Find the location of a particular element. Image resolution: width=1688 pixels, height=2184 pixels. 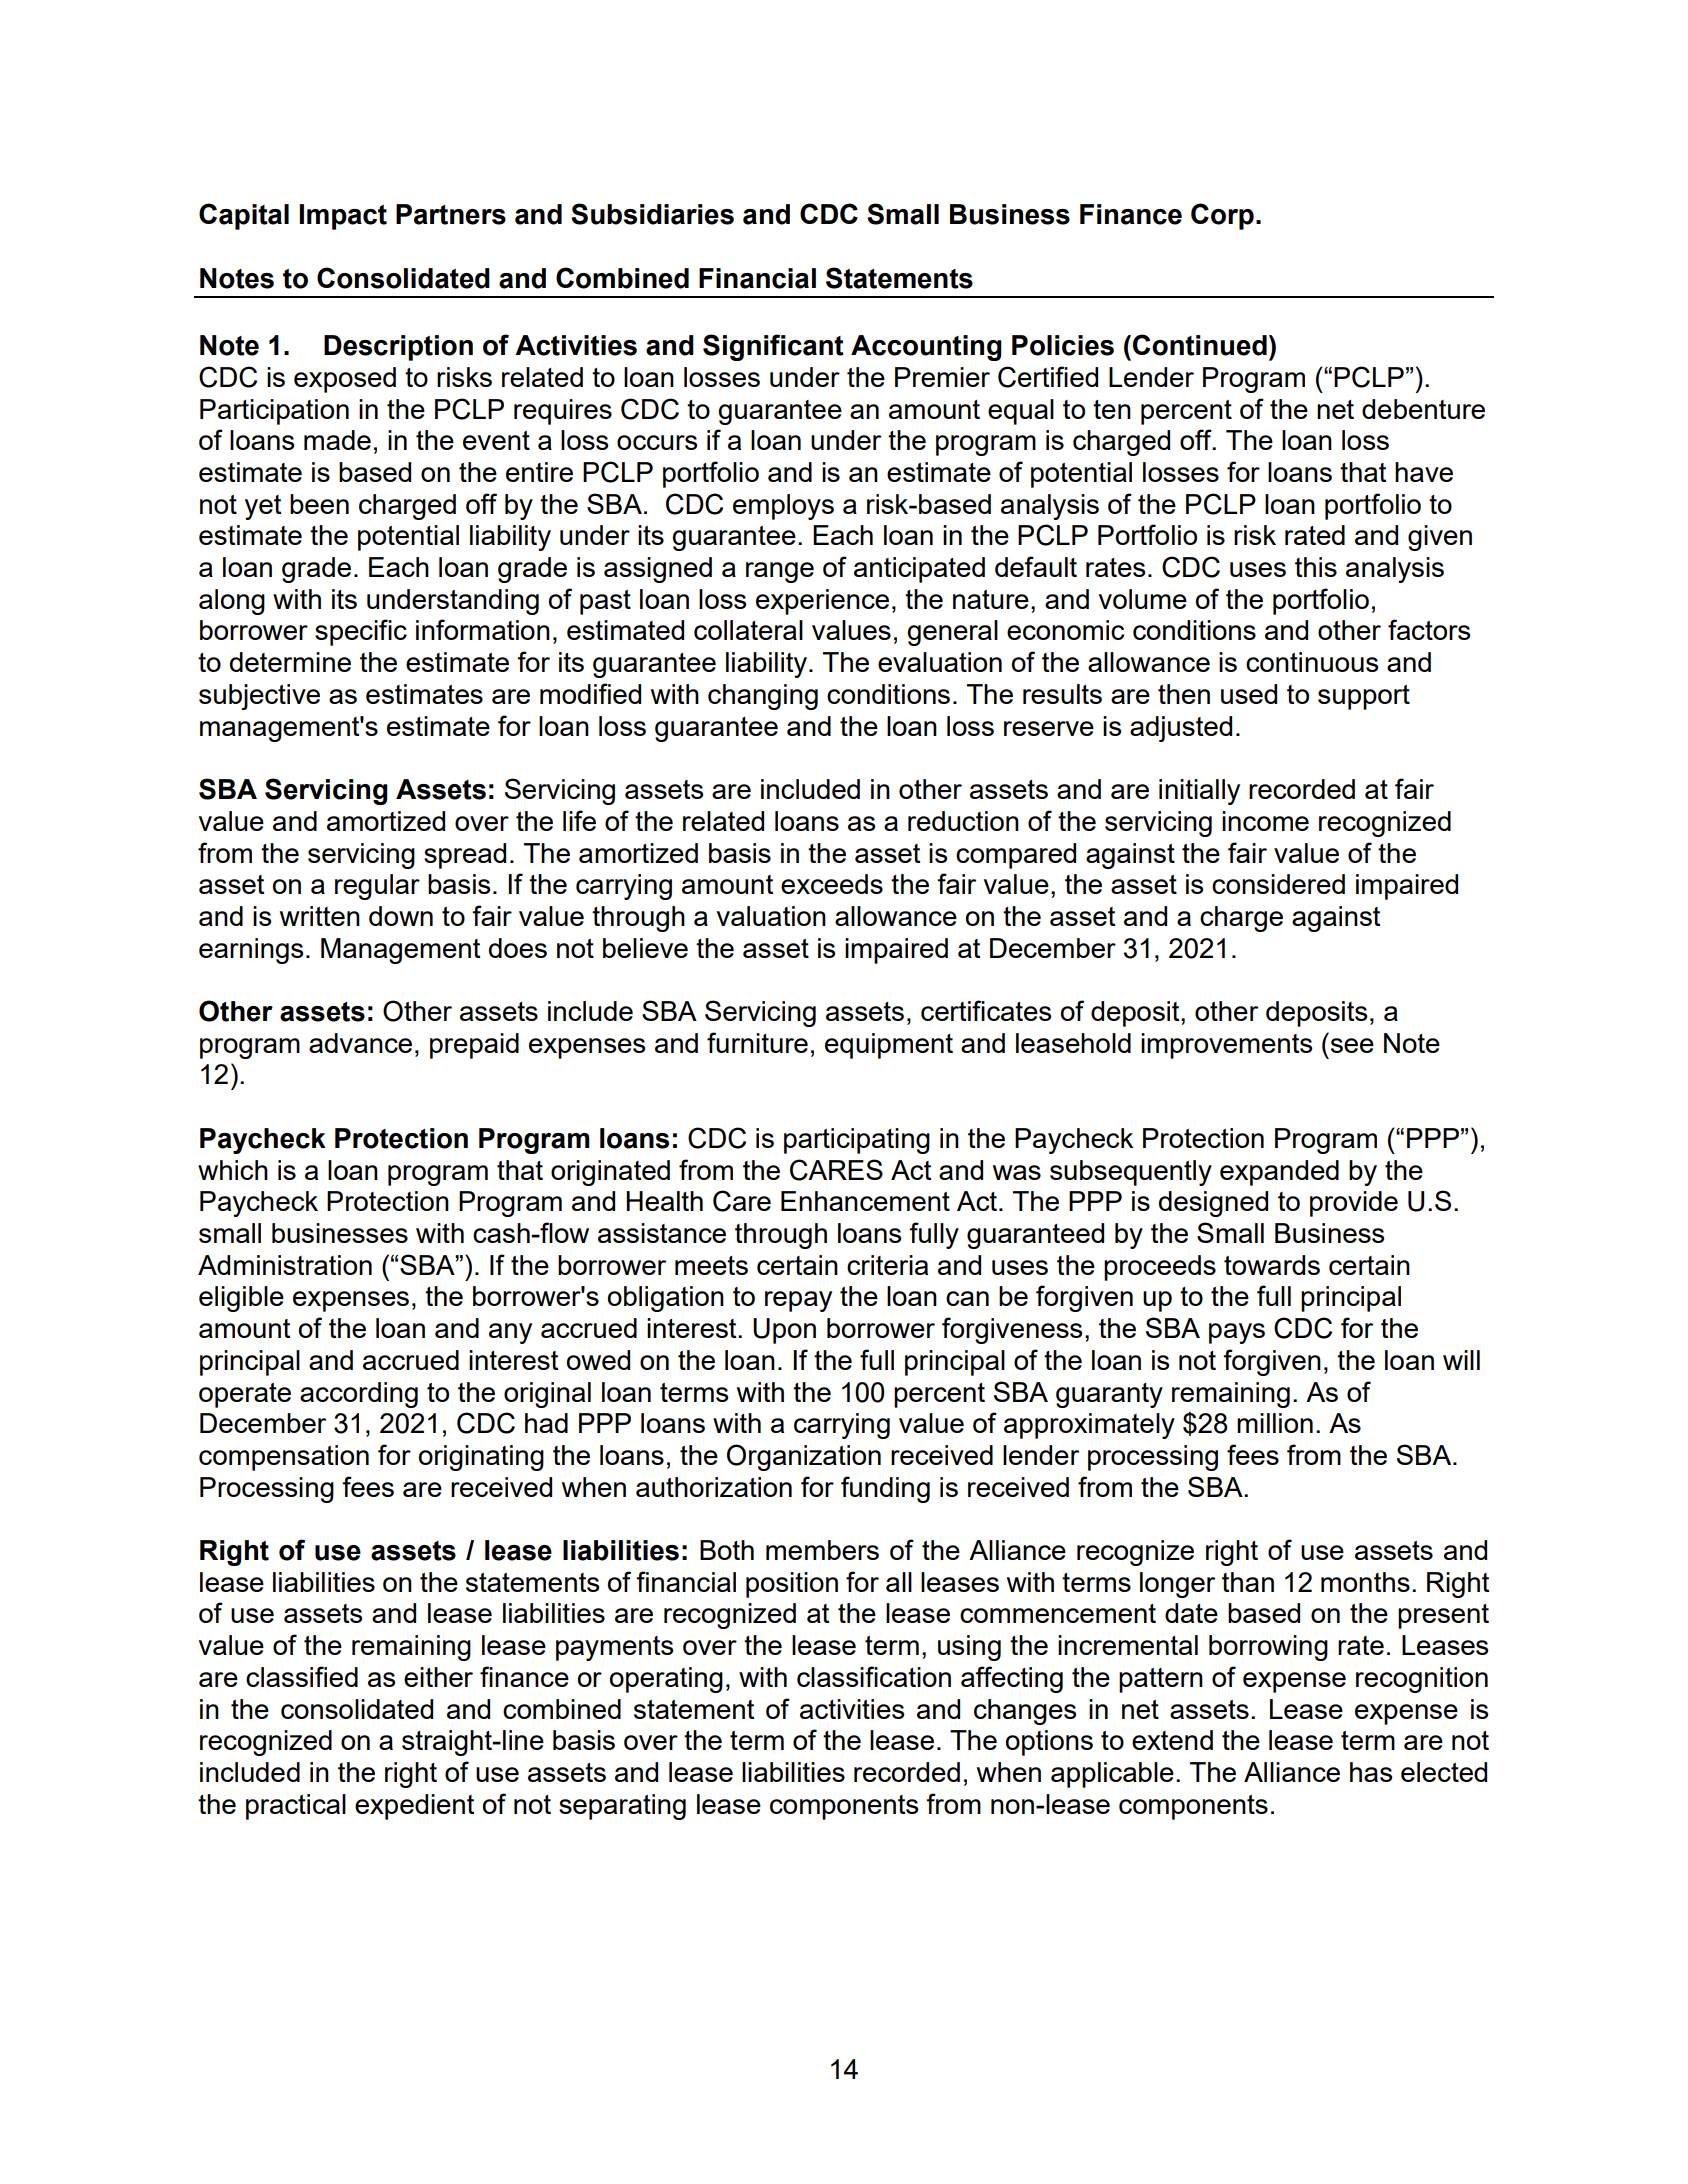

expedient is located at coordinates (414, 1807).
